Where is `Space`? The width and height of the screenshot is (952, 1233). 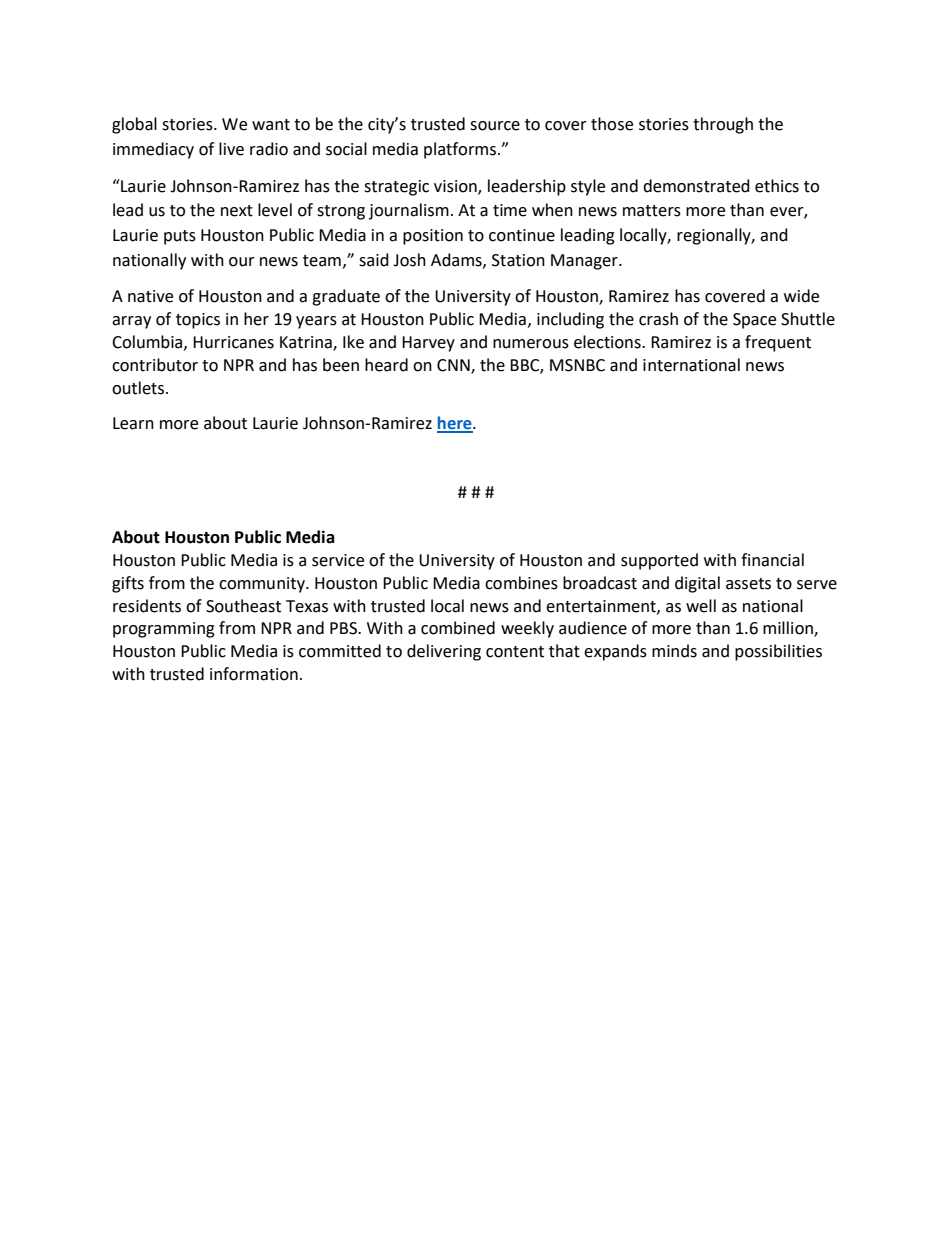 Space is located at coordinates (754, 321).
